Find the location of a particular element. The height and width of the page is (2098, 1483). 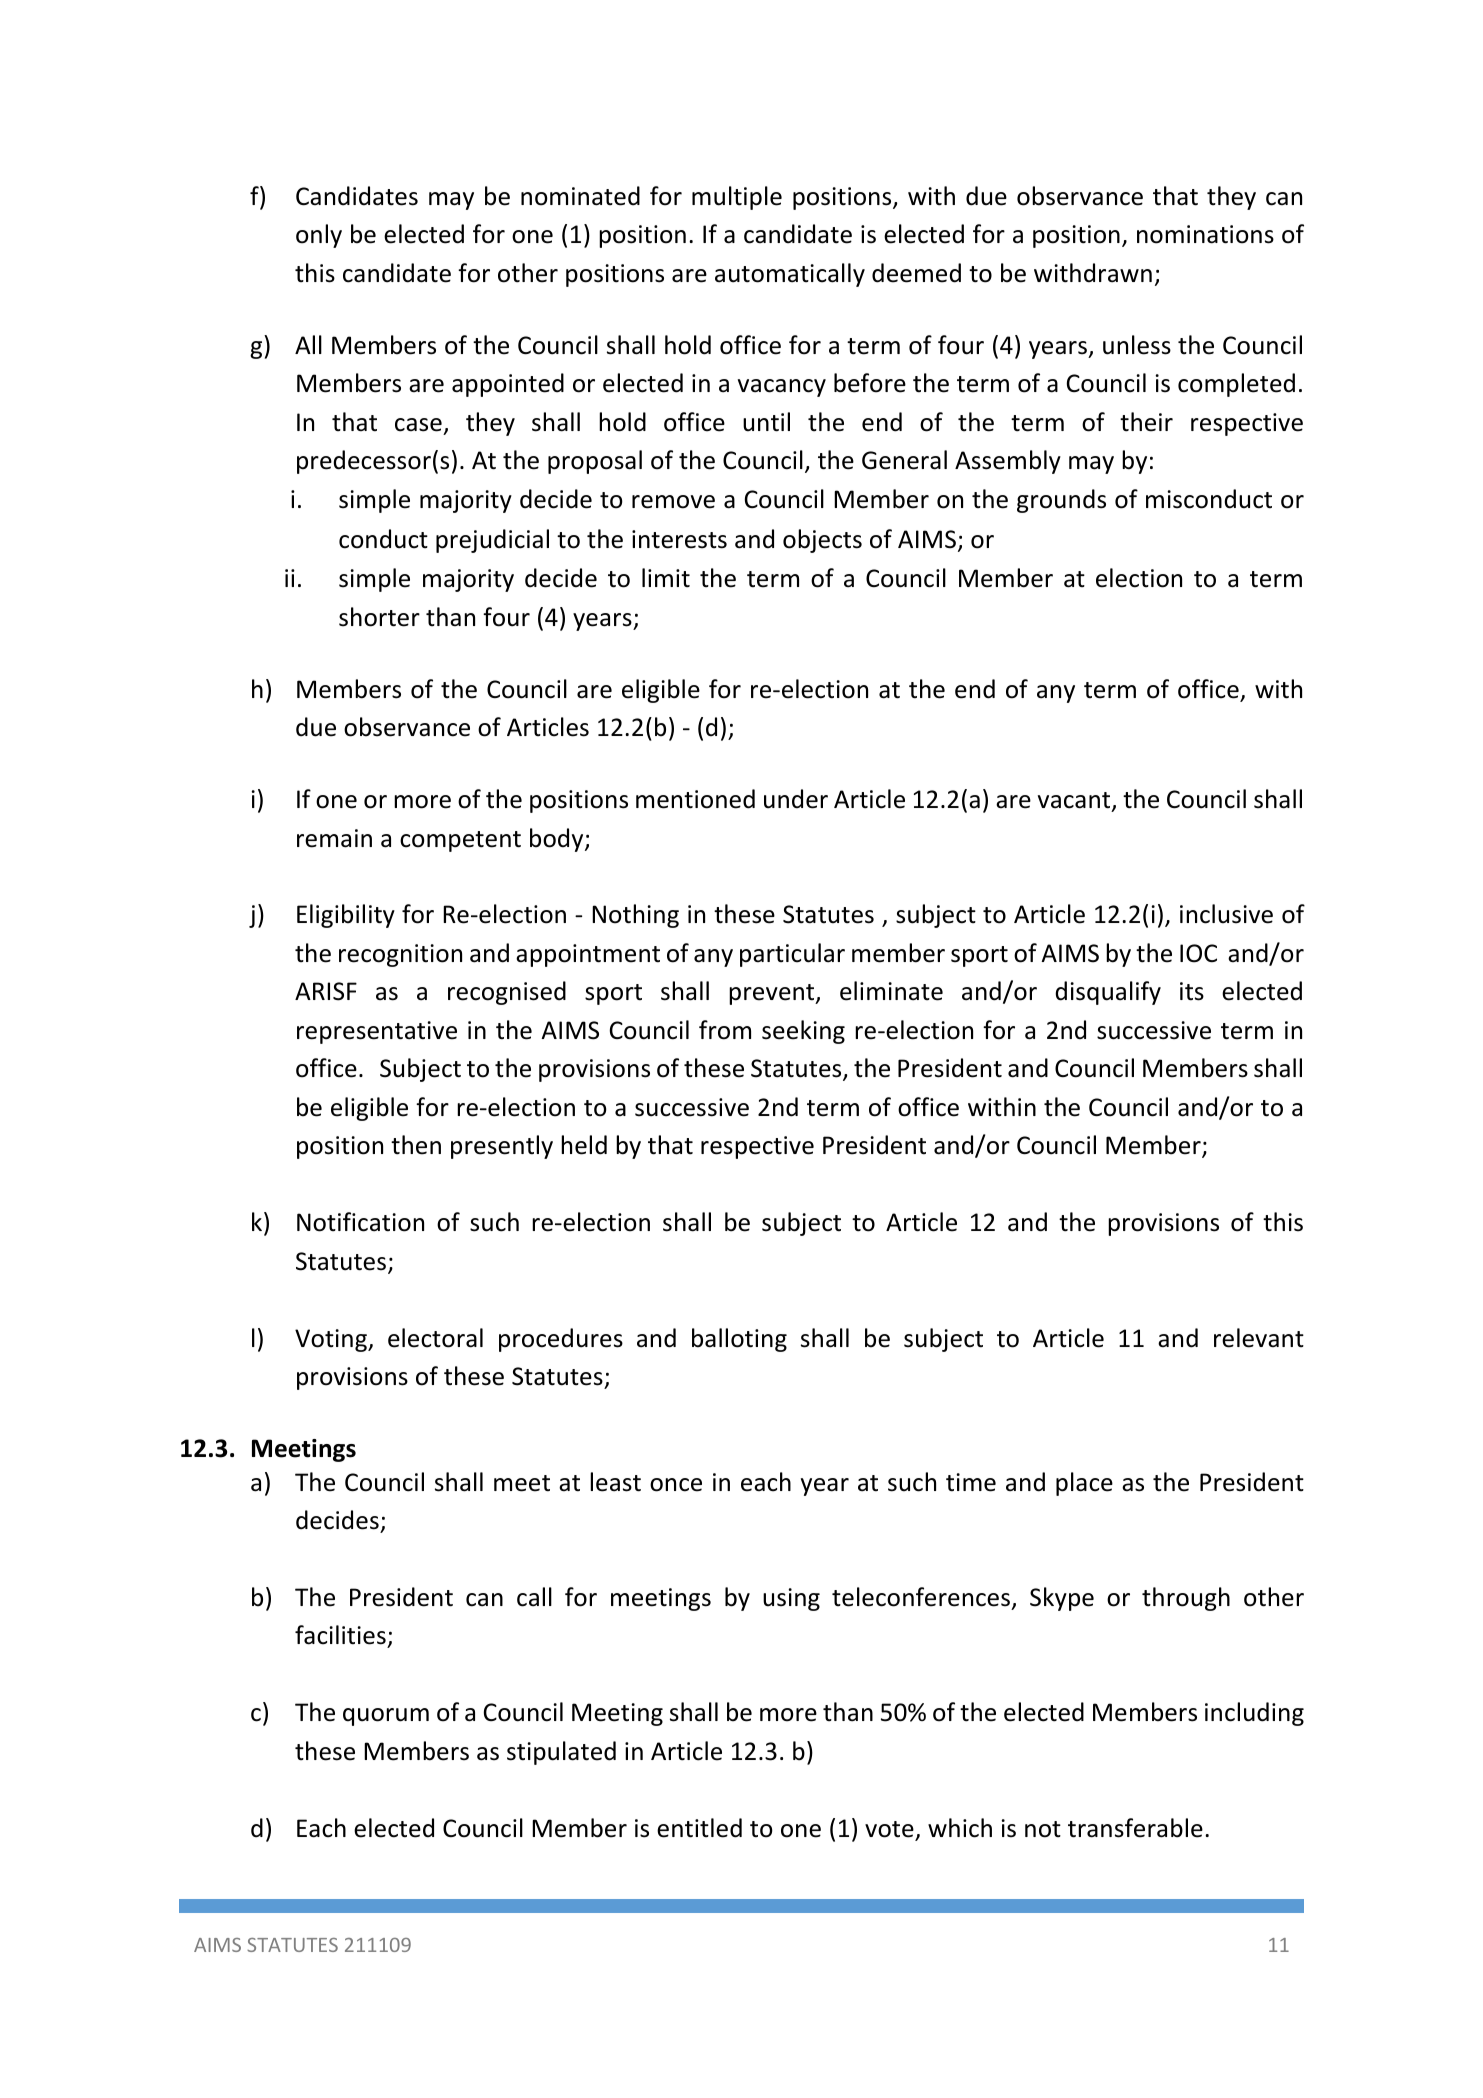

representative is located at coordinates (377, 1032).
